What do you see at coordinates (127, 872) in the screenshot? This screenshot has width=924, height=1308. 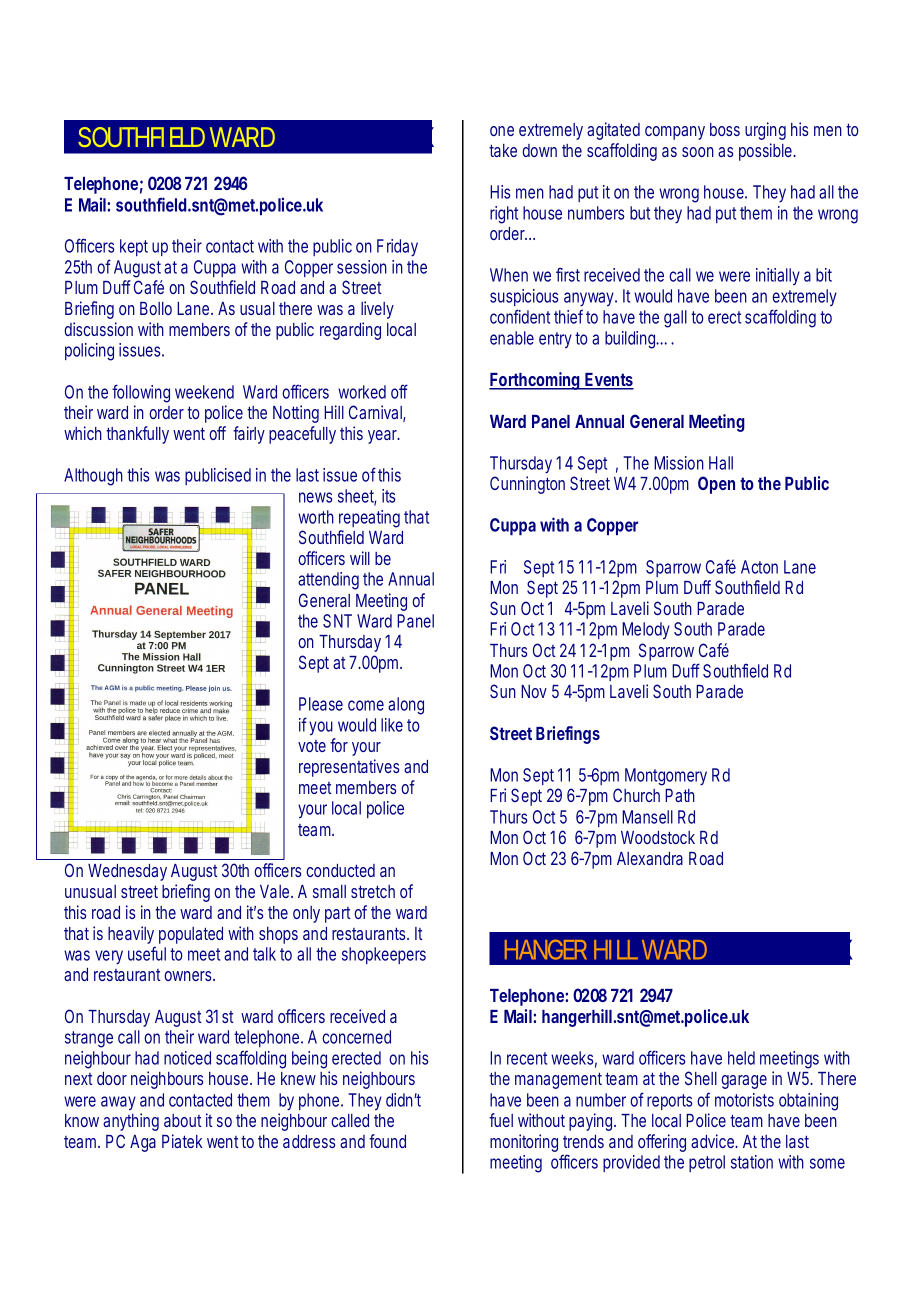 I see `Wednesday` at bounding box center [127, 872].
